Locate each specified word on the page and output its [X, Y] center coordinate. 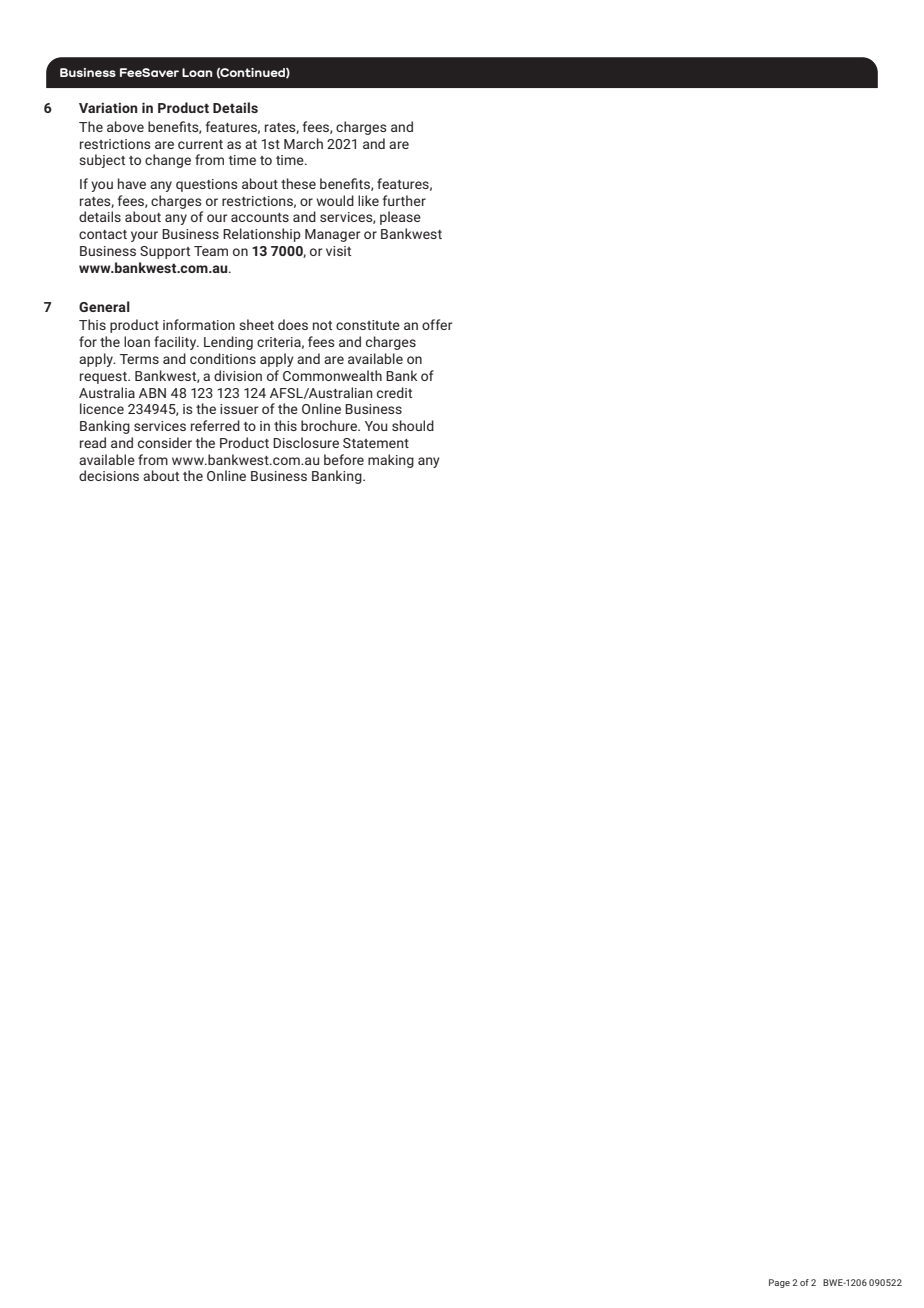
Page [779, 1283]
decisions [109, 475]
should [413, 425]
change [168, 161]
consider [165, 442]
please [400, 218]
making [391, 461]
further [404, 200]
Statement [376, 443]
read [93, 442]
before [344, 459]
